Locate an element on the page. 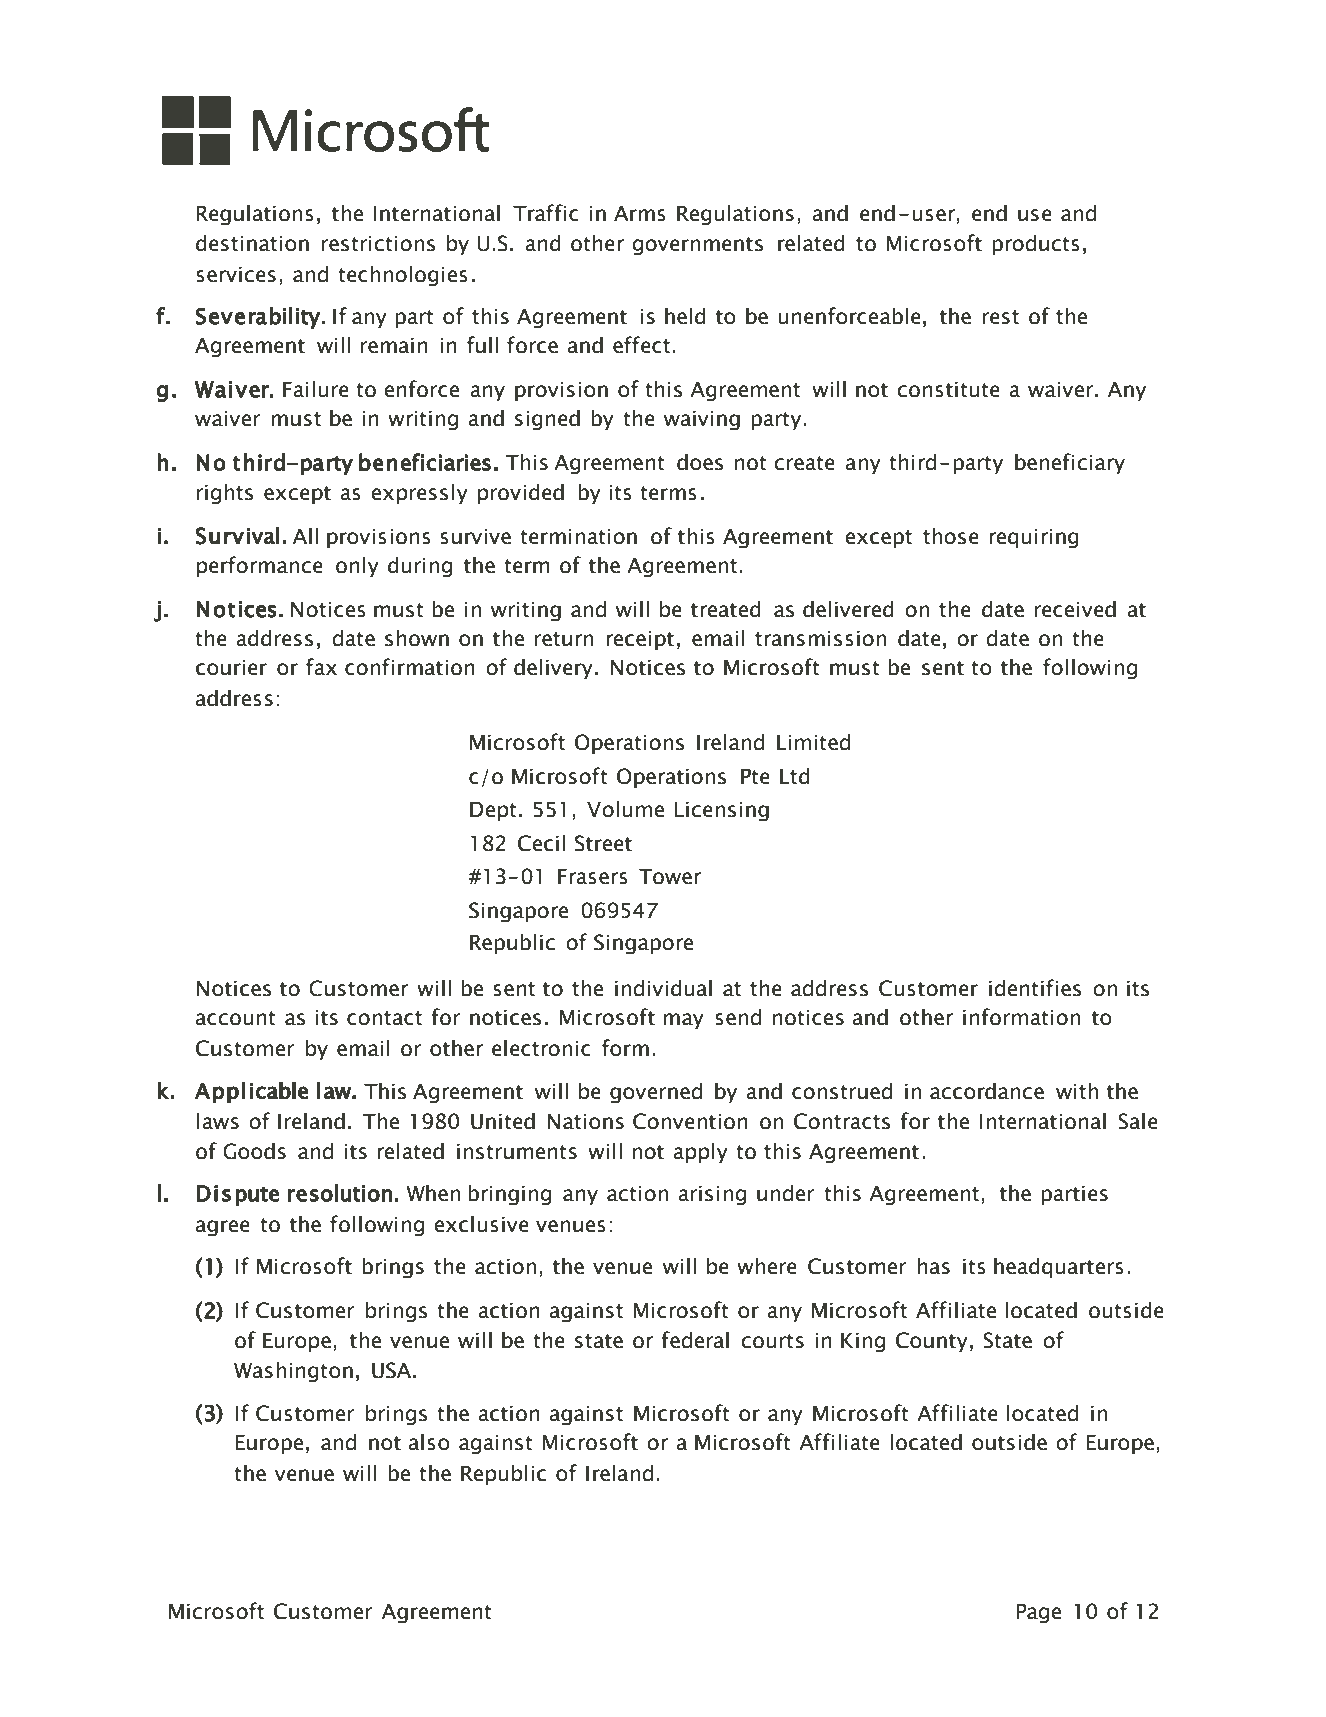 The width and height of the image is (1326, 1717). fax is located at coordinates (321, 667).
